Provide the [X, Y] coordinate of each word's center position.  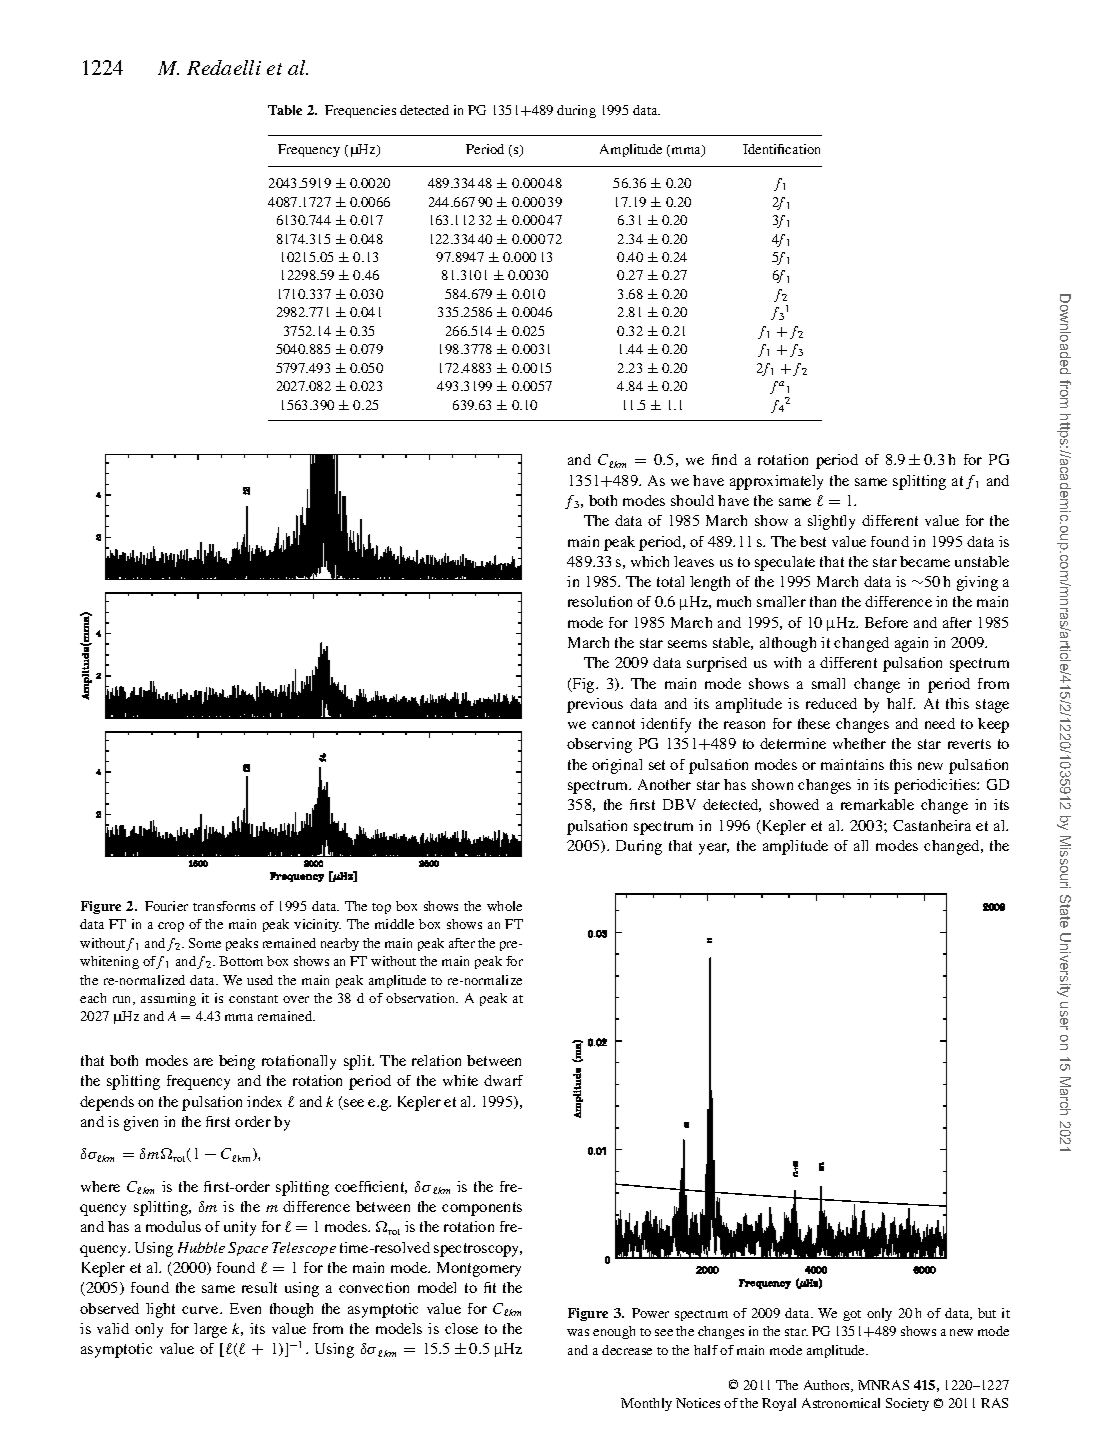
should [692, 500]
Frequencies [360, 111]
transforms [224, 906]
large [210, 1330]
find [724, 459]
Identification [781, 149]
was [578, 1332]
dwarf [503, 1080]
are [203, 1062]
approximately [776, 482]
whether [859, 743]
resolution [600, 601]
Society [907, 1404]
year [714, 849]
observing [599, 745]
